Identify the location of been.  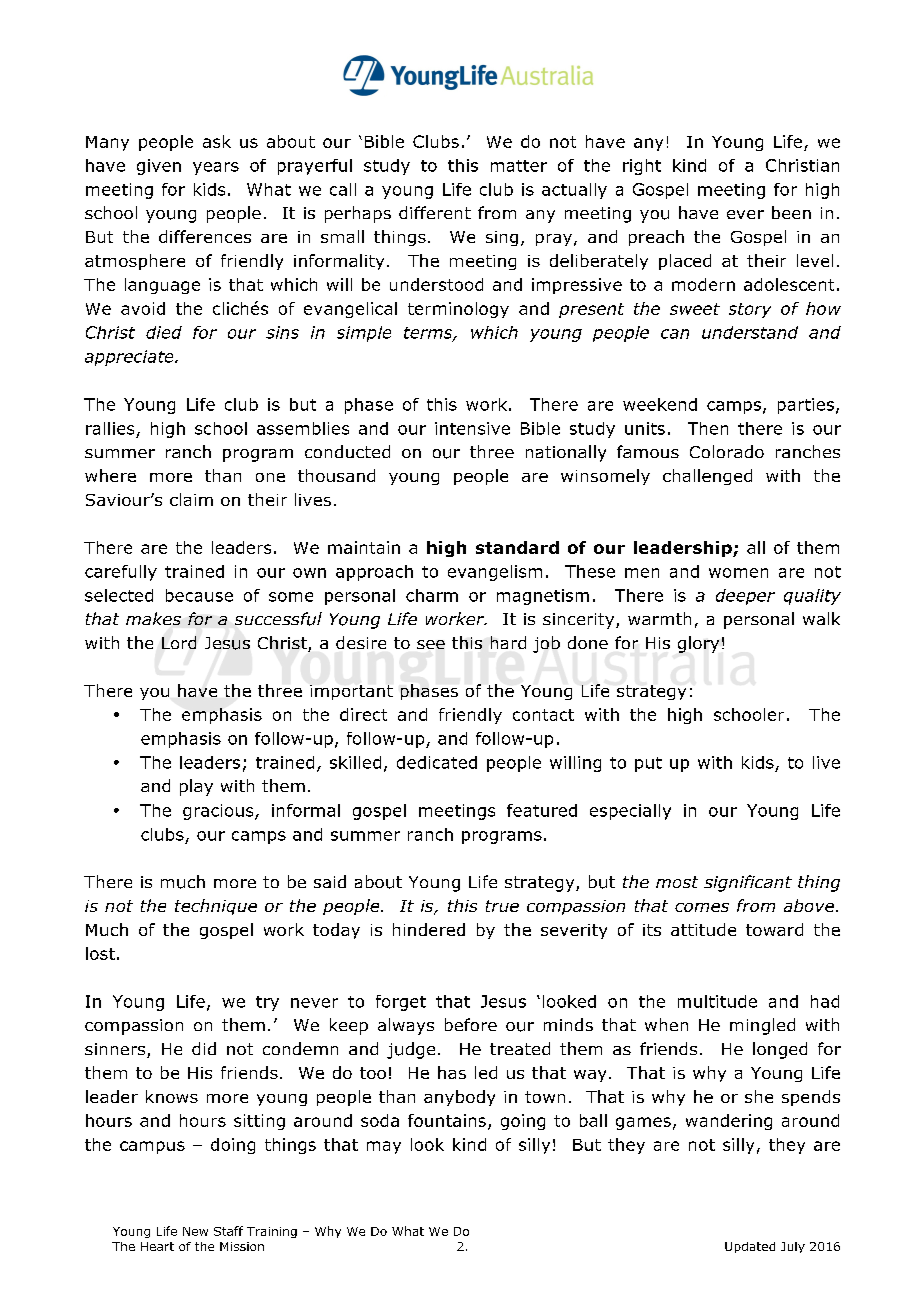
(791, 212).
